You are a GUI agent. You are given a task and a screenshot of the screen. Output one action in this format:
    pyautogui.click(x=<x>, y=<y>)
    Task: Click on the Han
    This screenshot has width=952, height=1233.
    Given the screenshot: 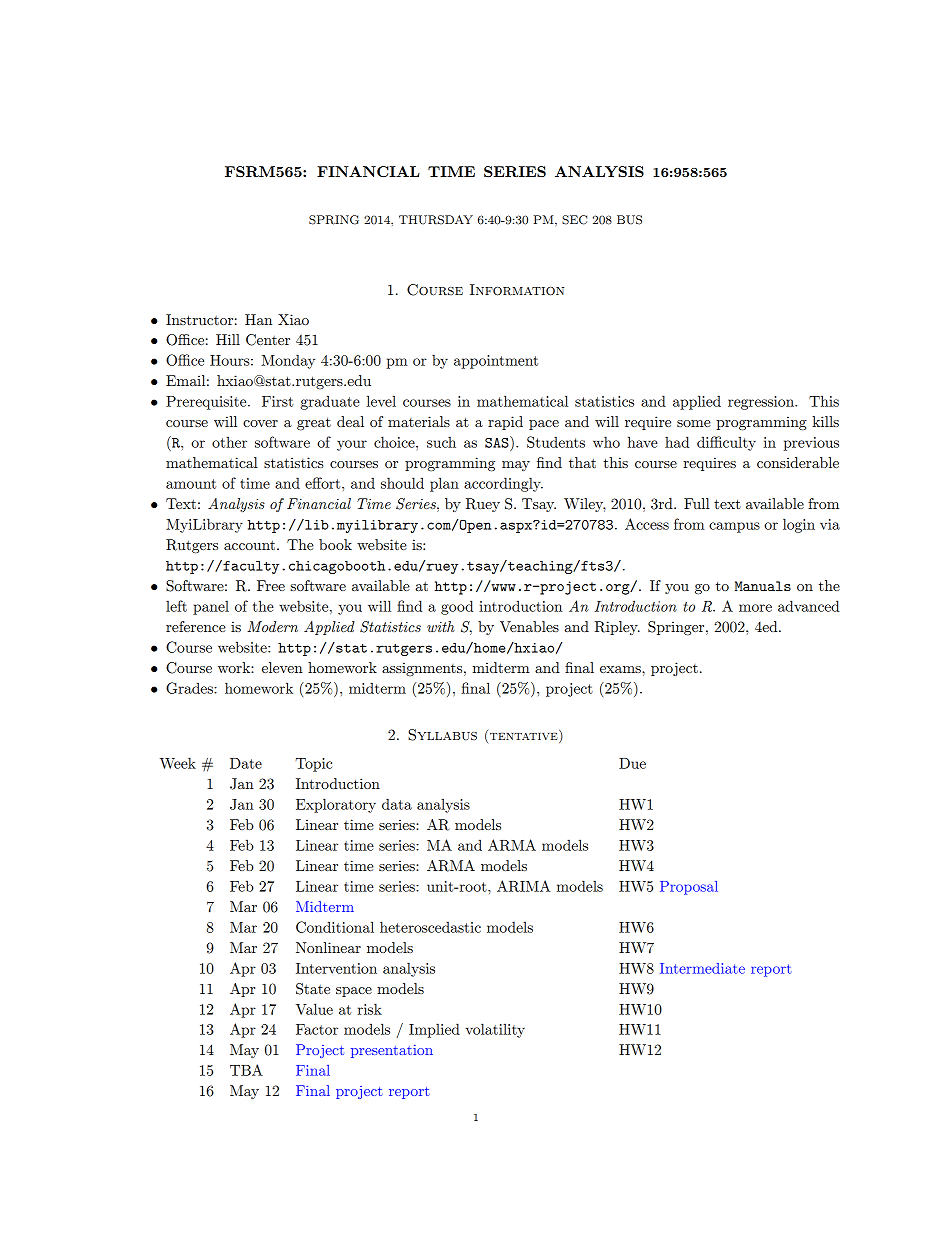 What is the action you would take?
    pyautogui.click(x=258, y=319)
